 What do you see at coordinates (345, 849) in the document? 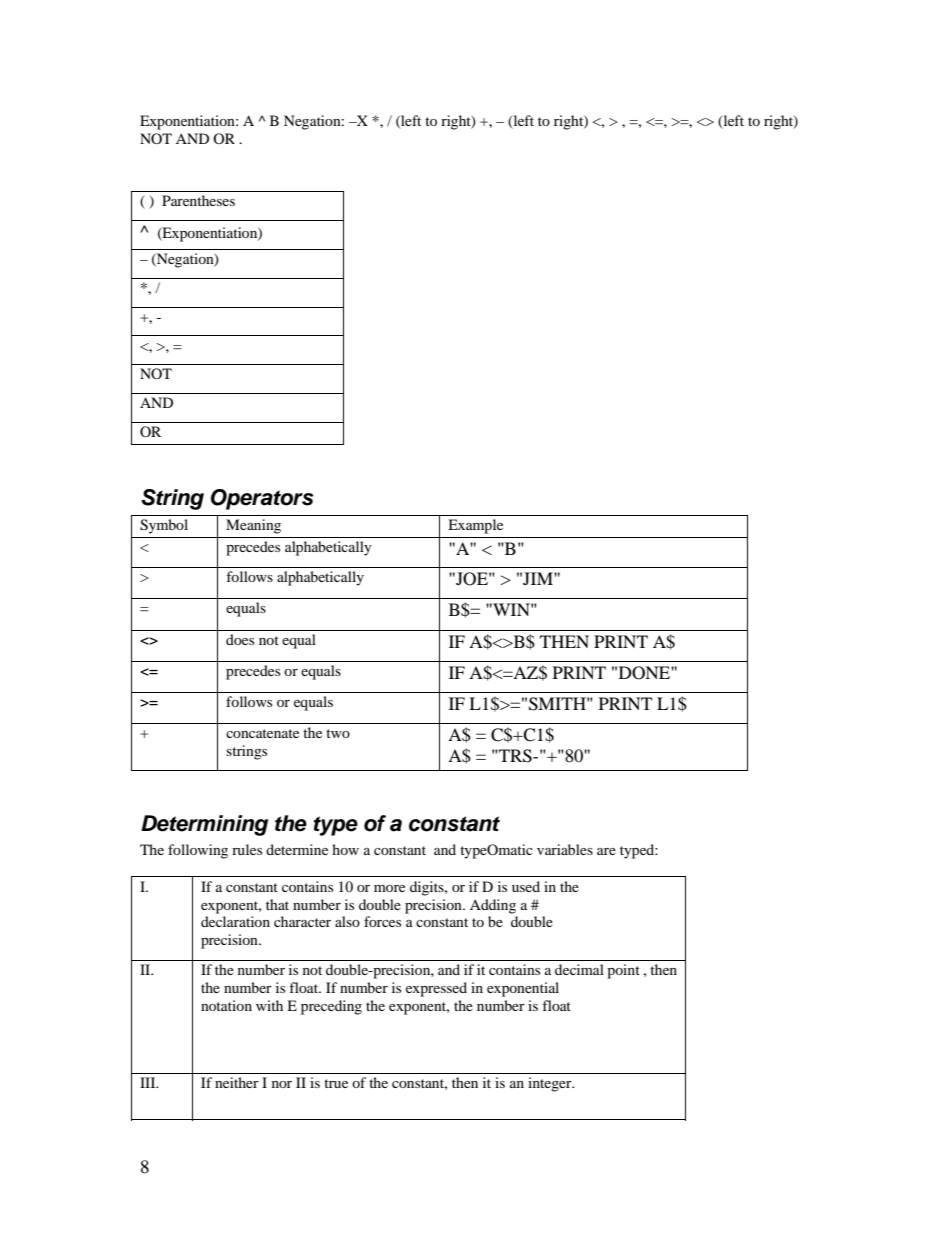
I see `how` at bounding box center [345, 849].
